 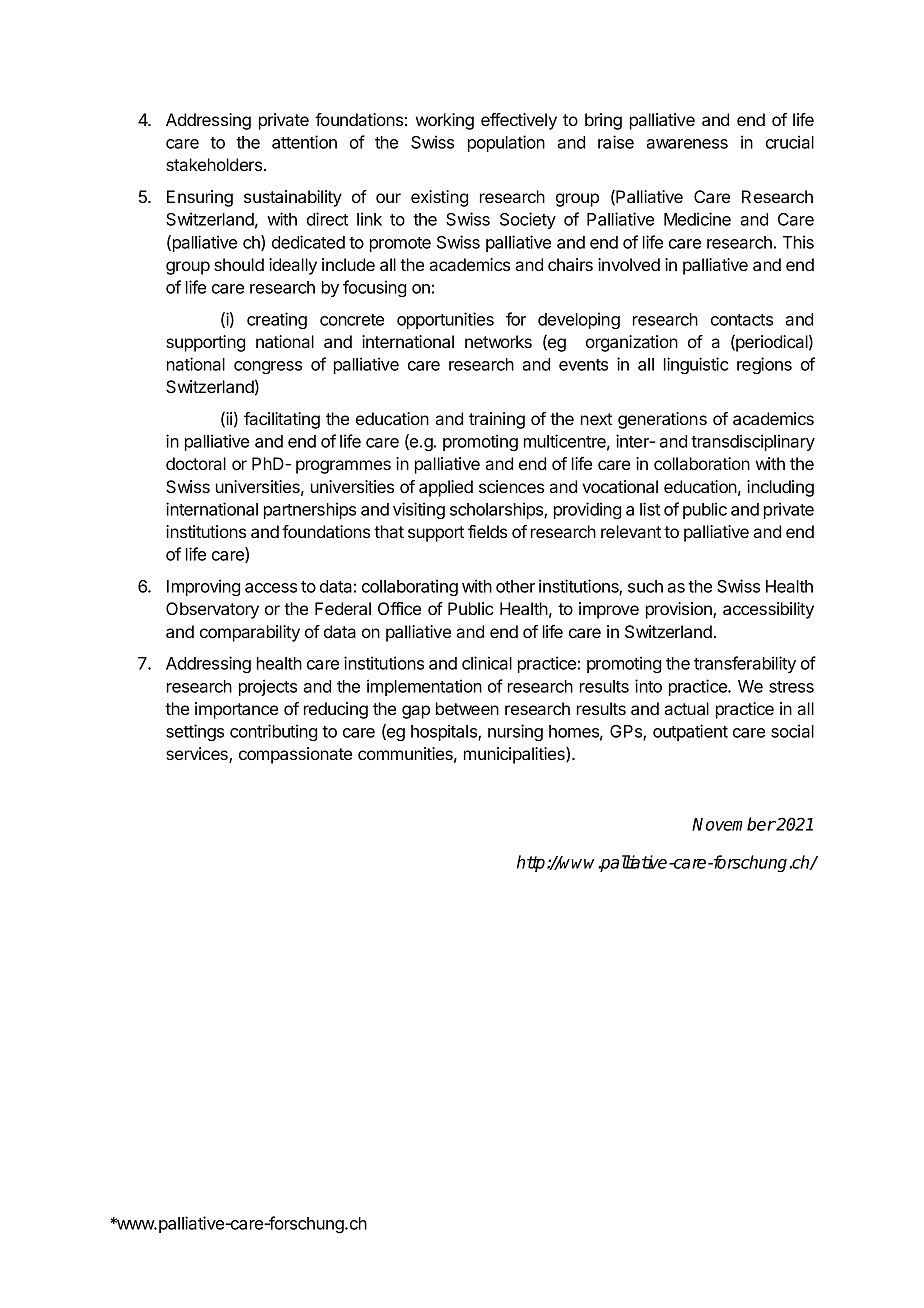 I want to click on population, so click(x=506, y=143).
